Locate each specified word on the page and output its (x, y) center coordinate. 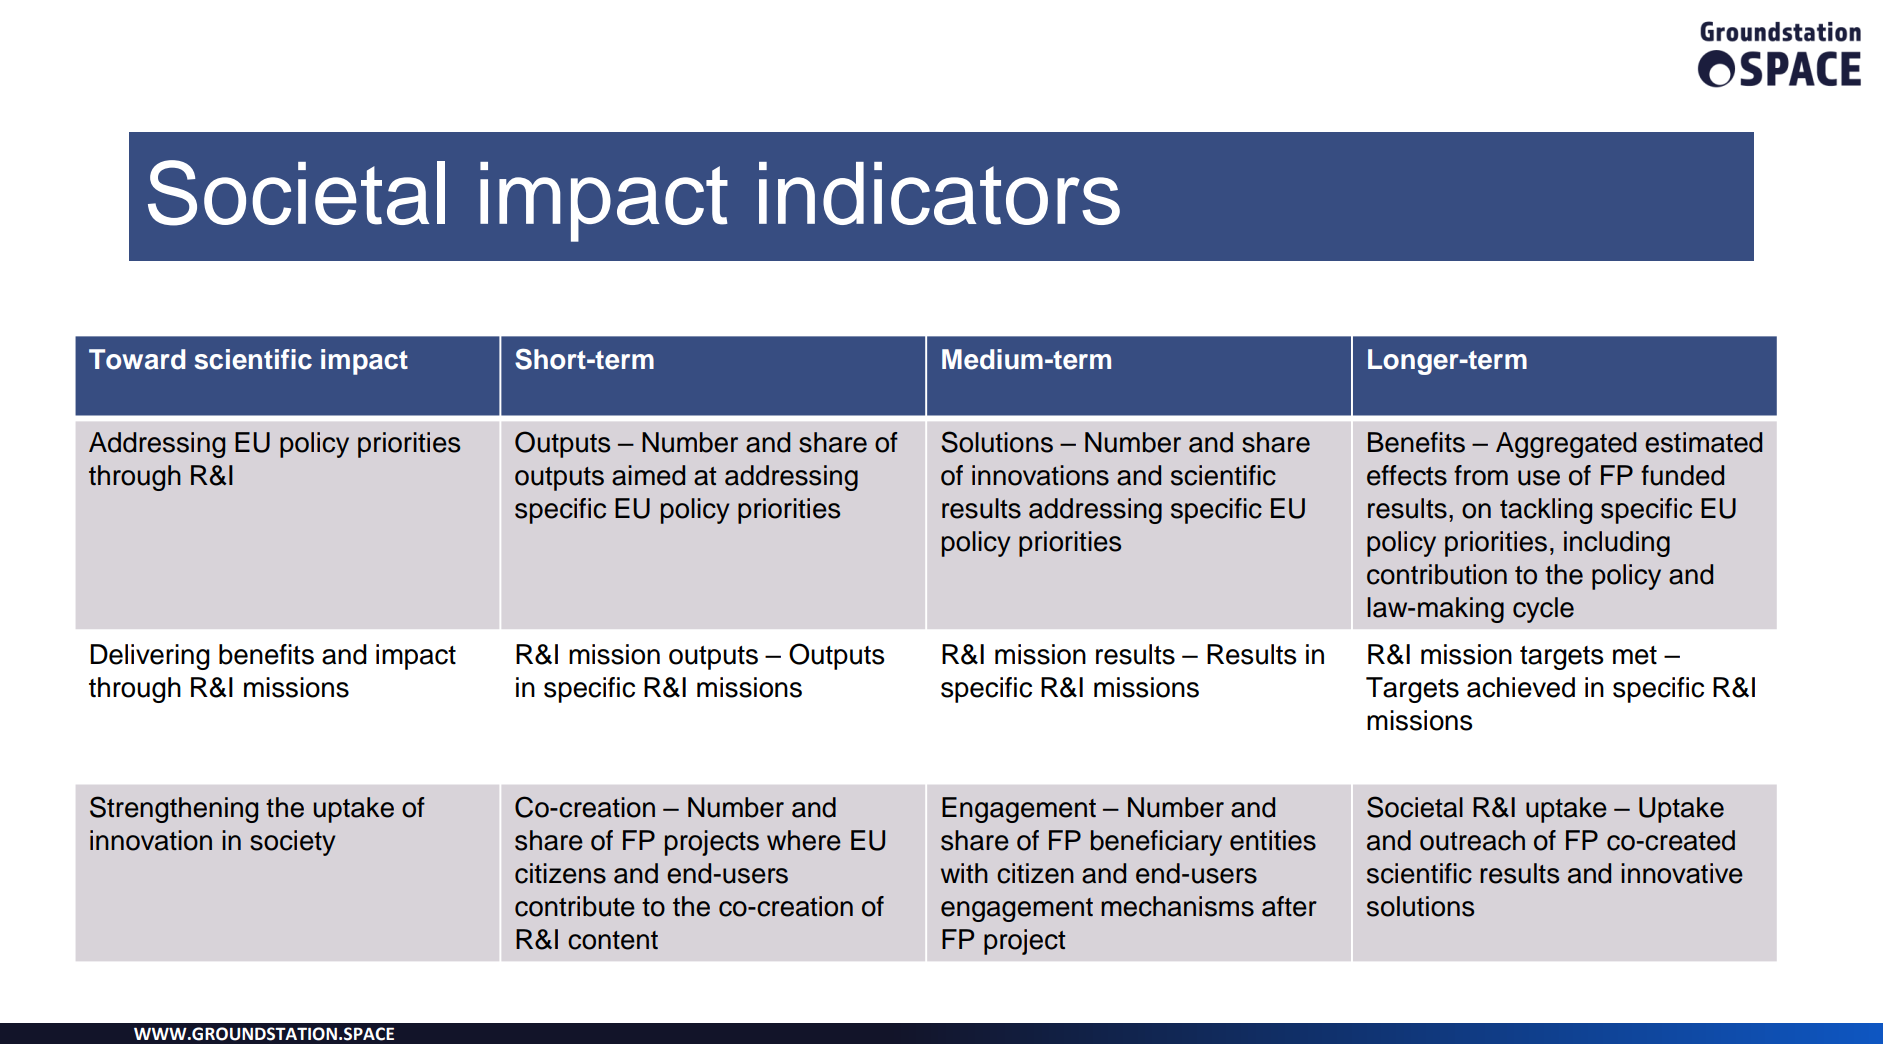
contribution (1437, 574)
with (964, 873)
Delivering (150, 657)
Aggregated (1566, 445)
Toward (137, 359)
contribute (575, 906)
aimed (648, 475)
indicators (939, 193)
